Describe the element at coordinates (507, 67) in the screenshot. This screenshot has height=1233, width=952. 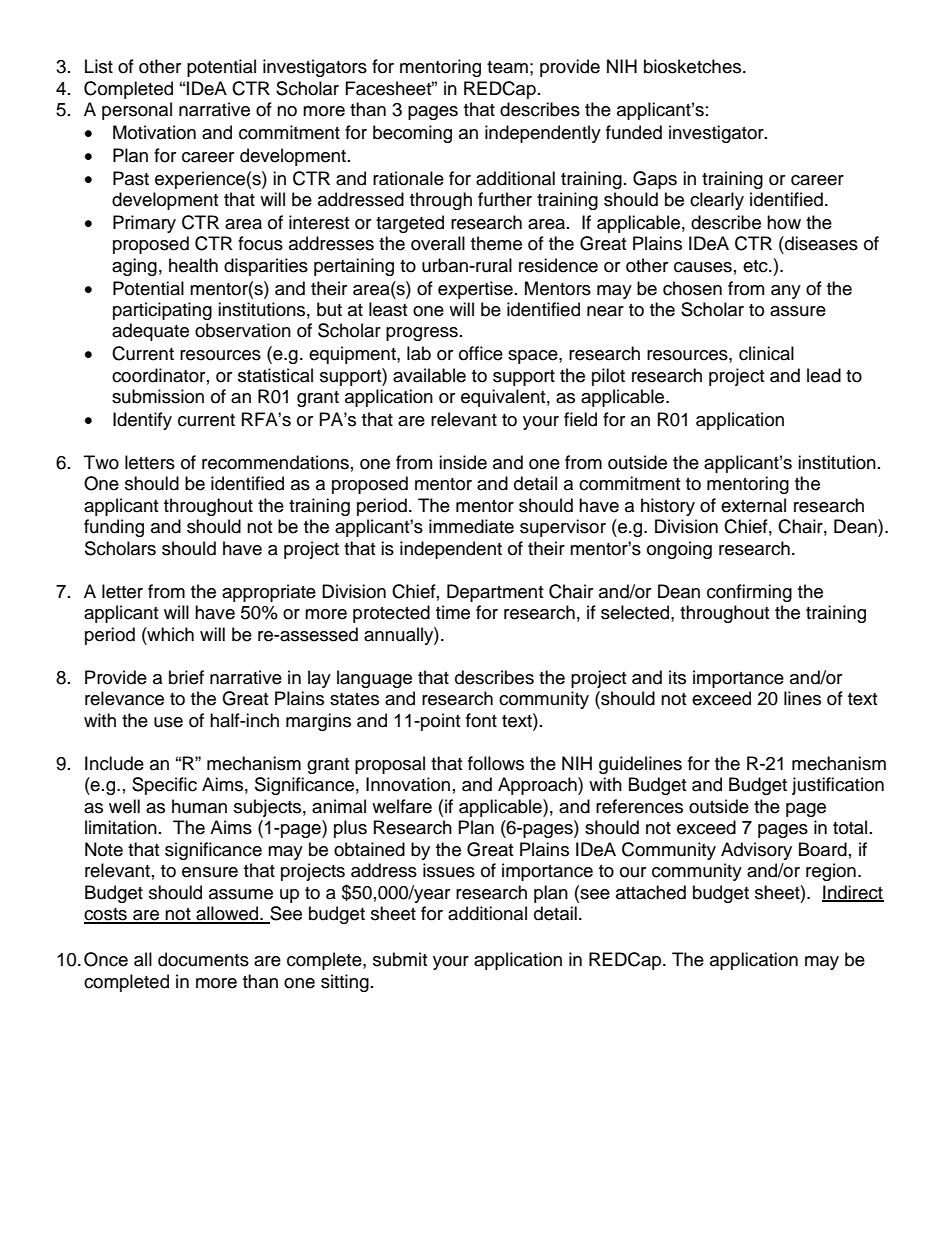
I see `team` at that location.
